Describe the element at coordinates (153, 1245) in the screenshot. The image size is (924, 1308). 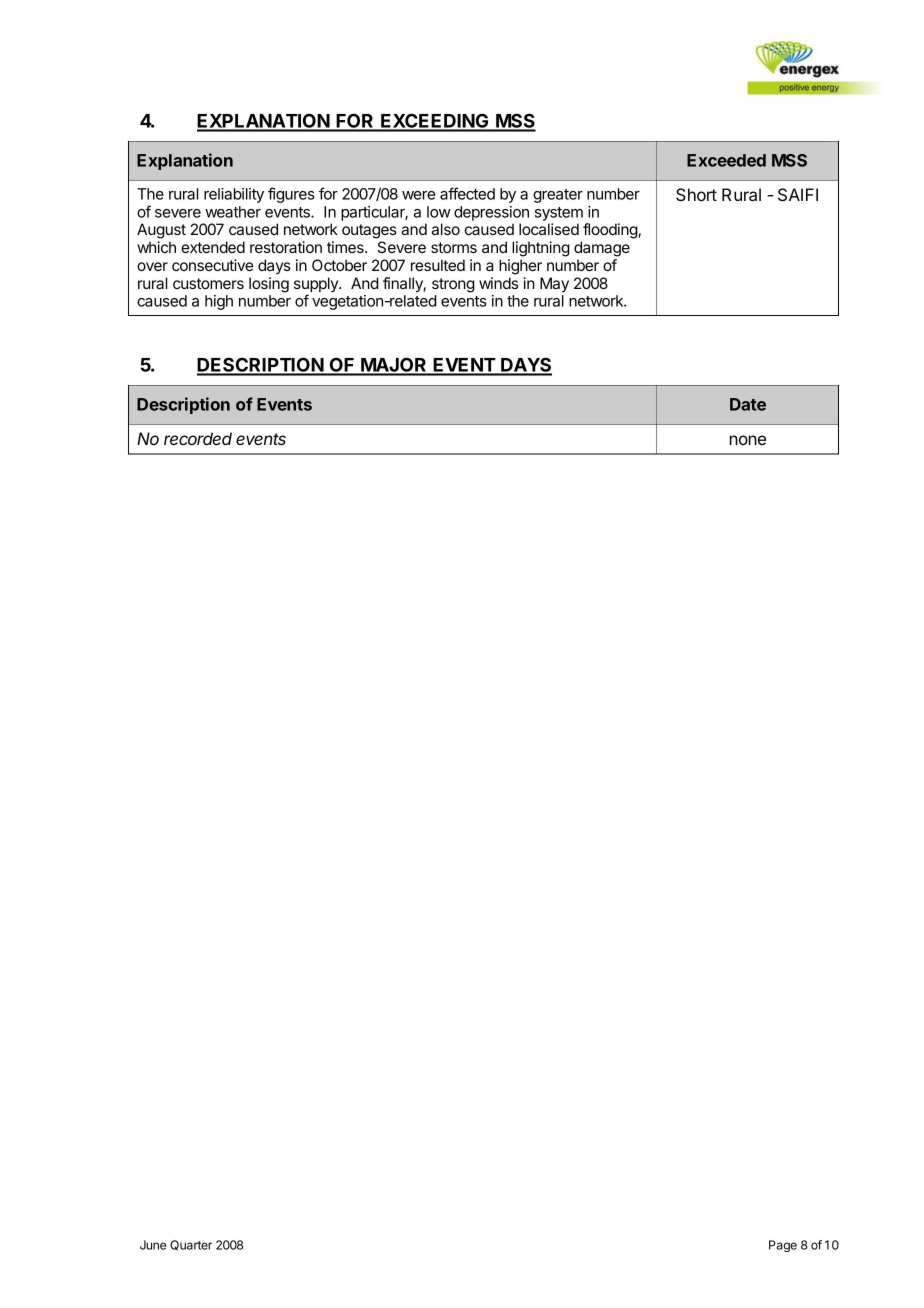
I see `June` at that location.
